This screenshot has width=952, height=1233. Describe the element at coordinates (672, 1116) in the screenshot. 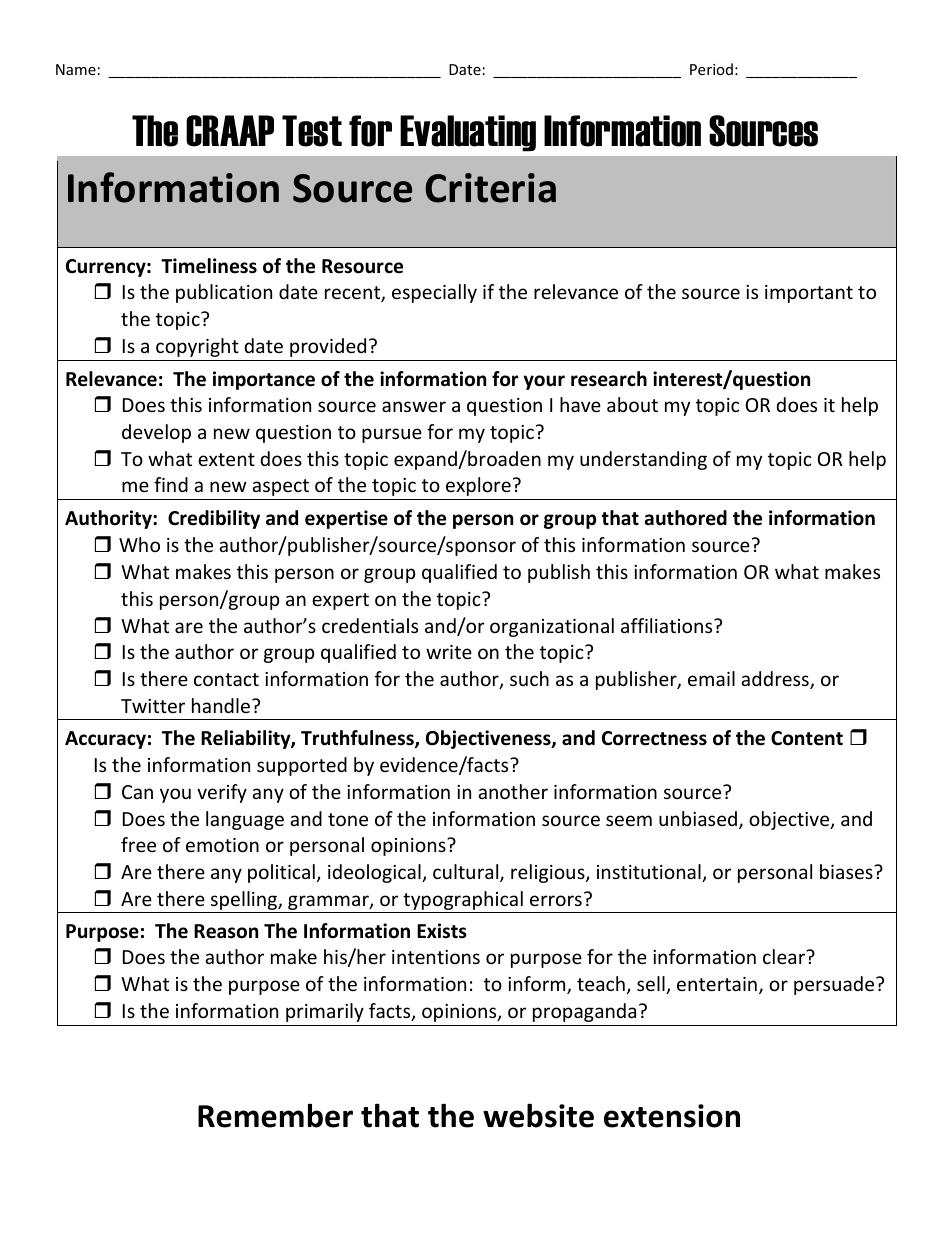

I see `extension` at that location.
